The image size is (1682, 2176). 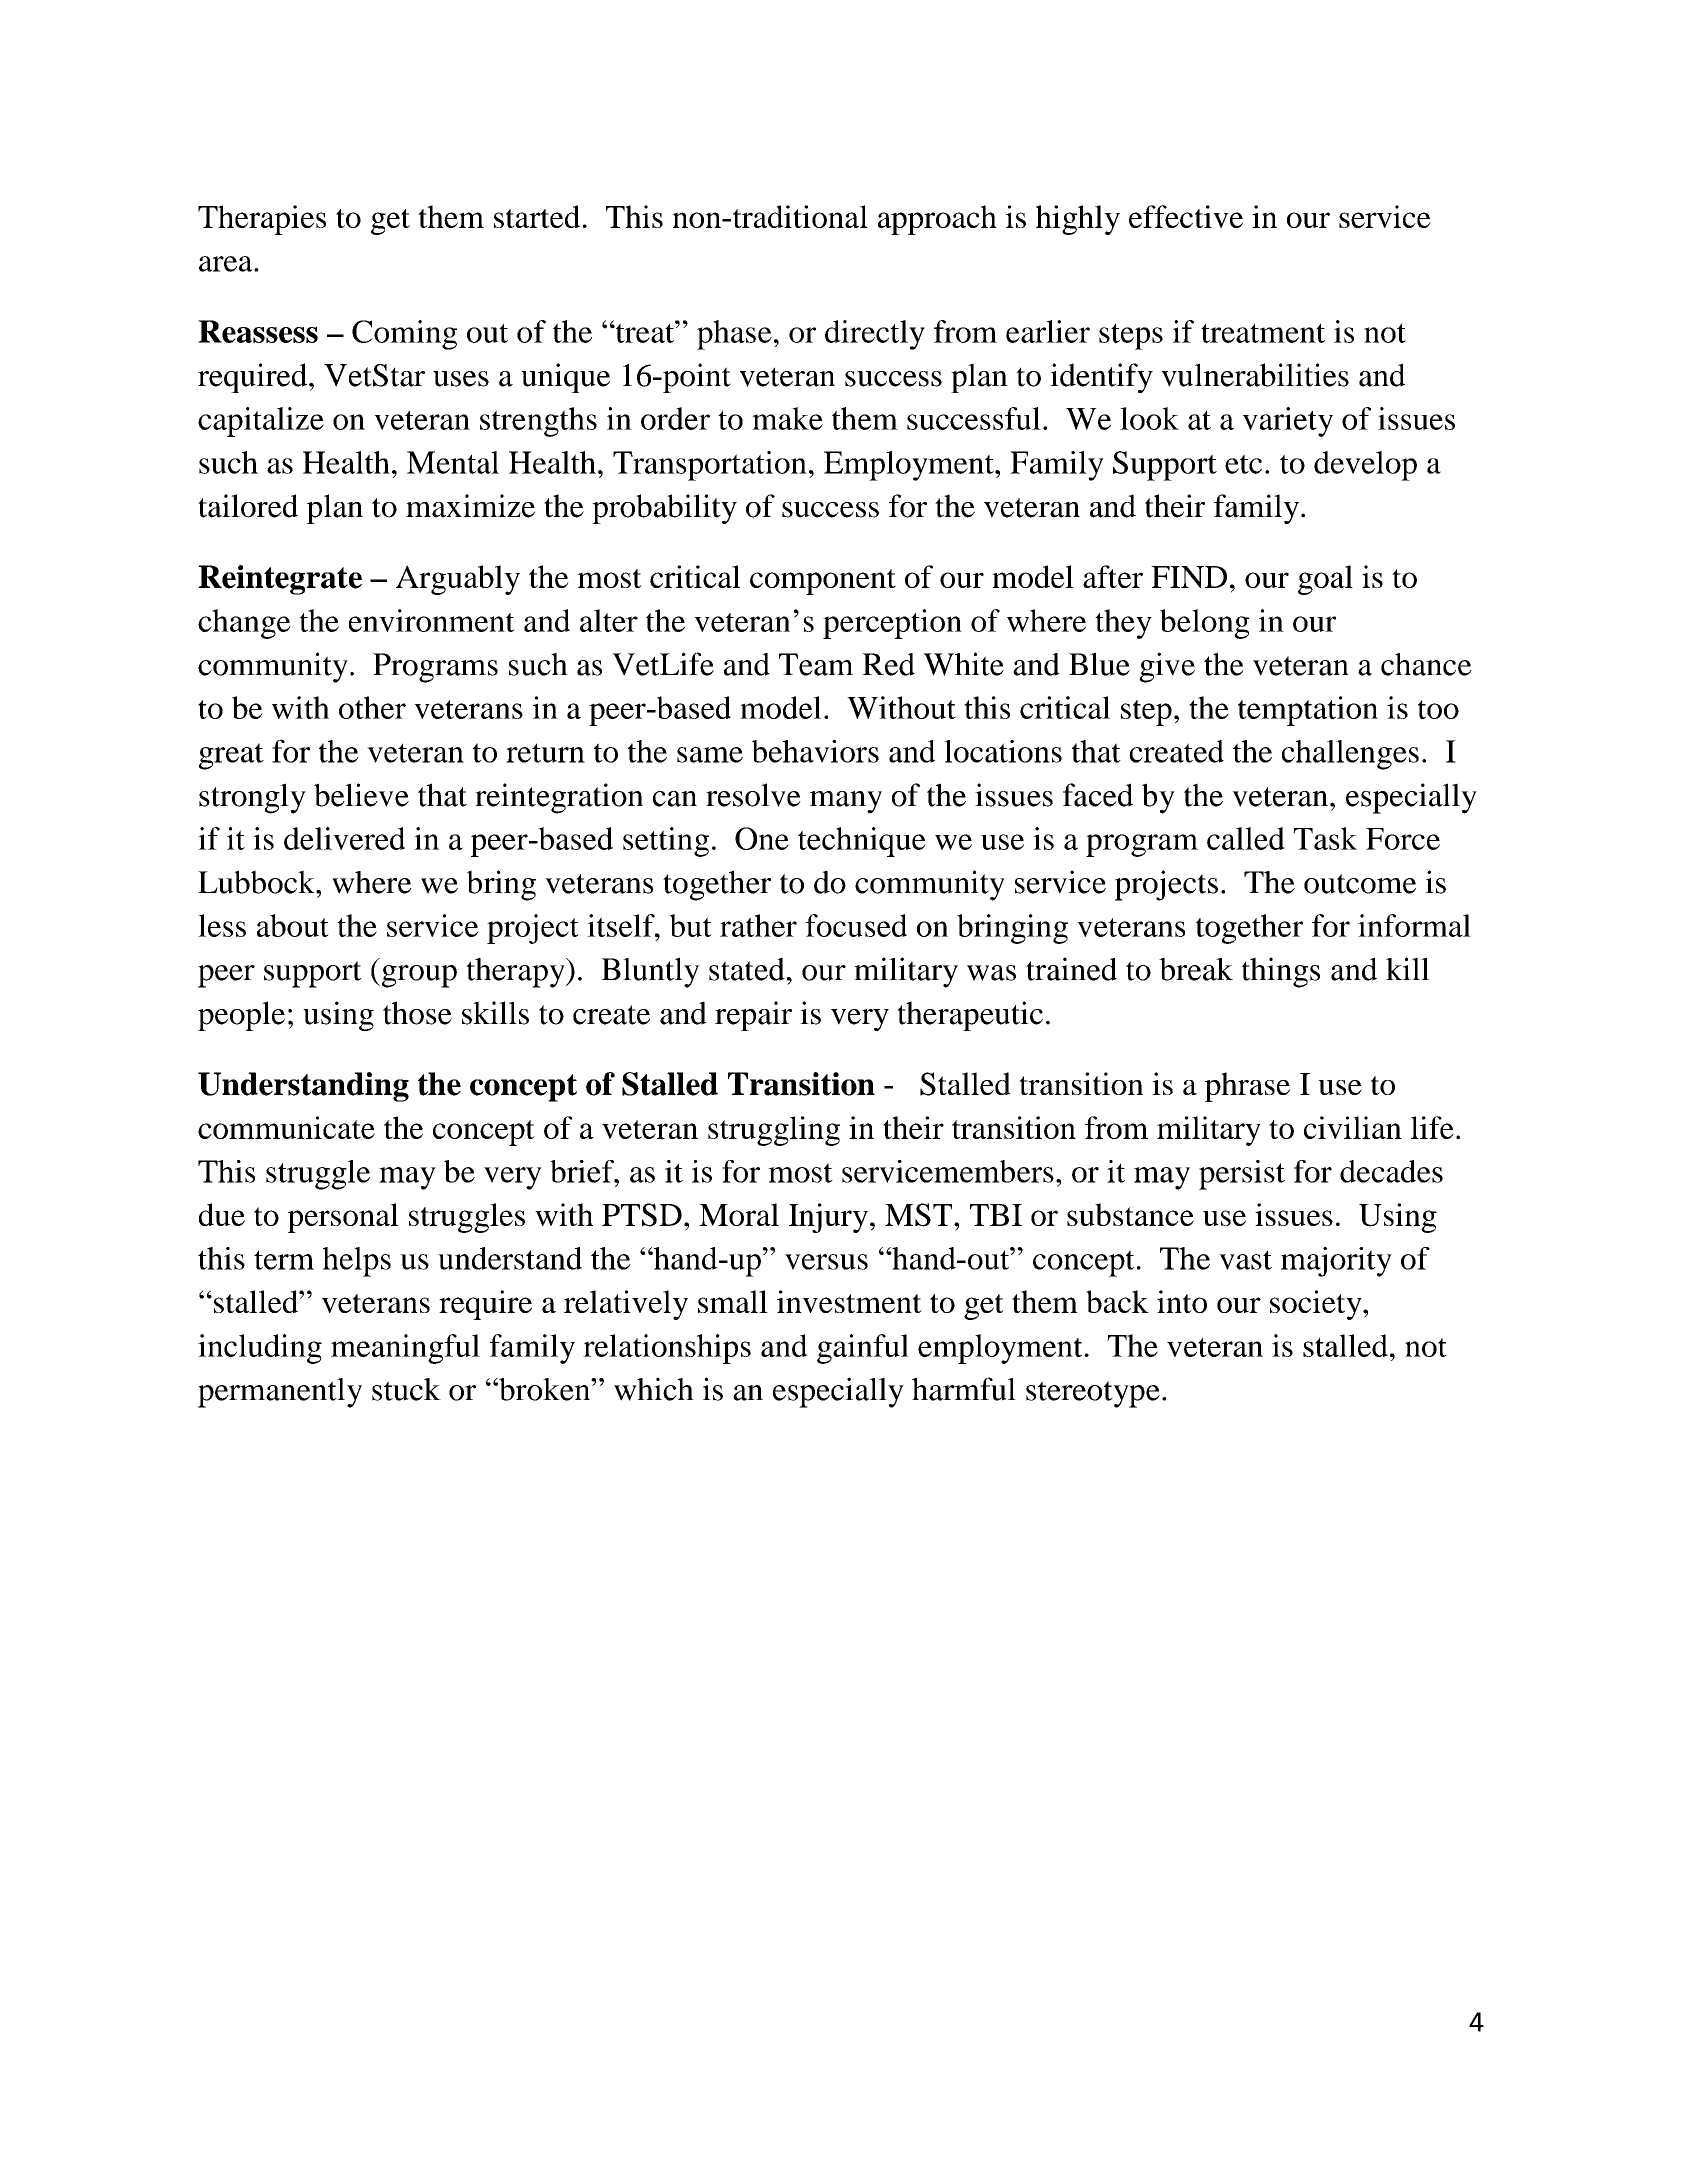 What do you see at coordinates (405, 1349) in the document?
I see `meaningful` at bounding box center [405, 1349].
